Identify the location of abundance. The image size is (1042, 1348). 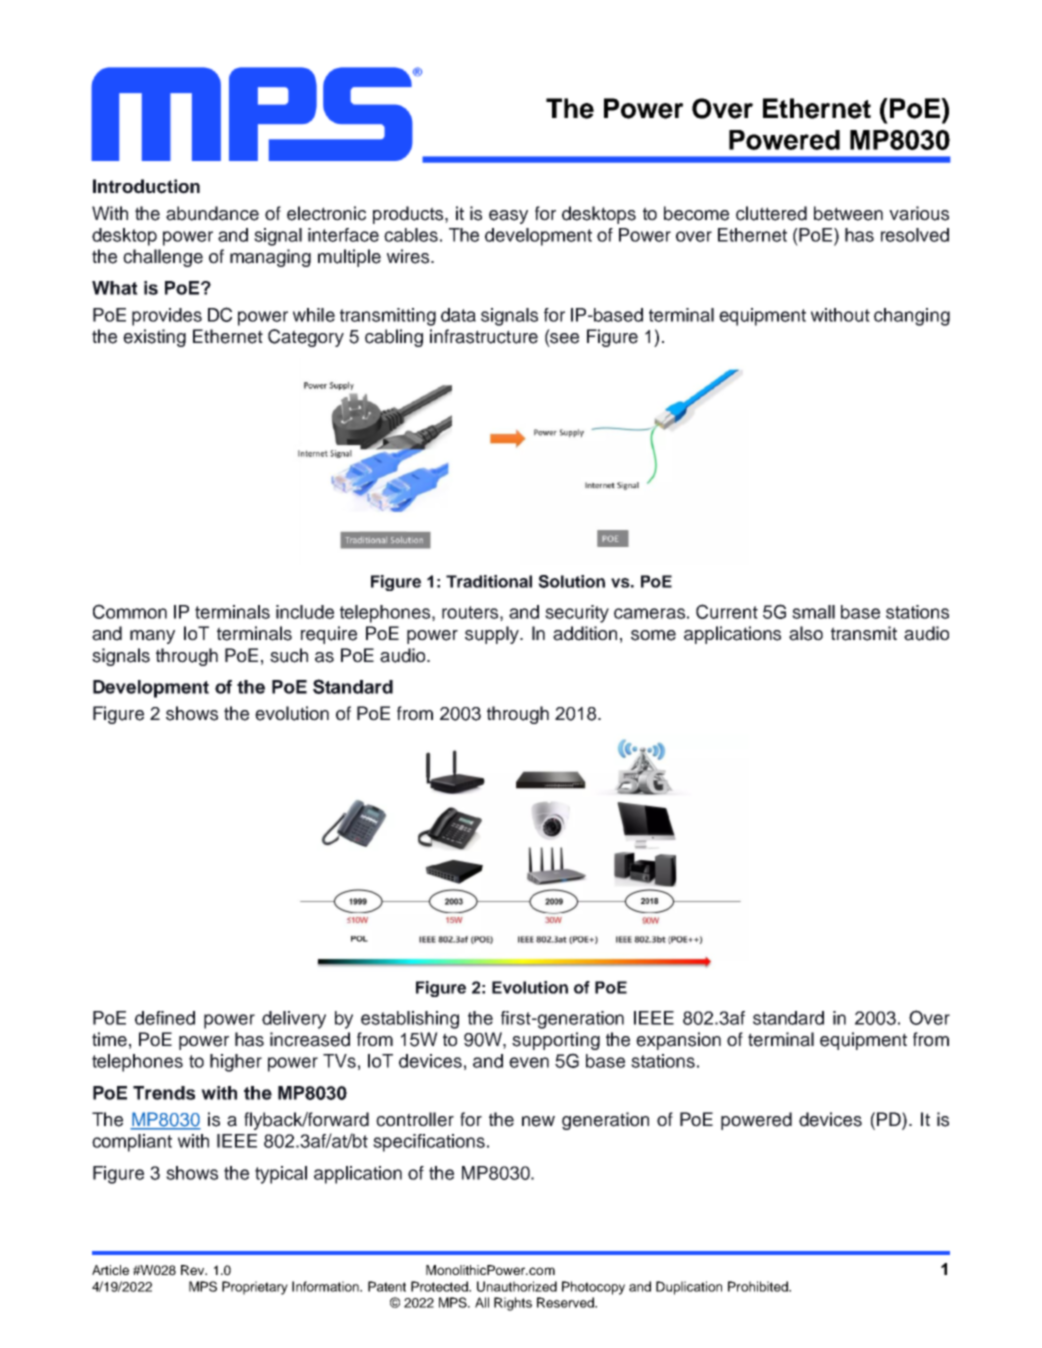
(212, 213).
